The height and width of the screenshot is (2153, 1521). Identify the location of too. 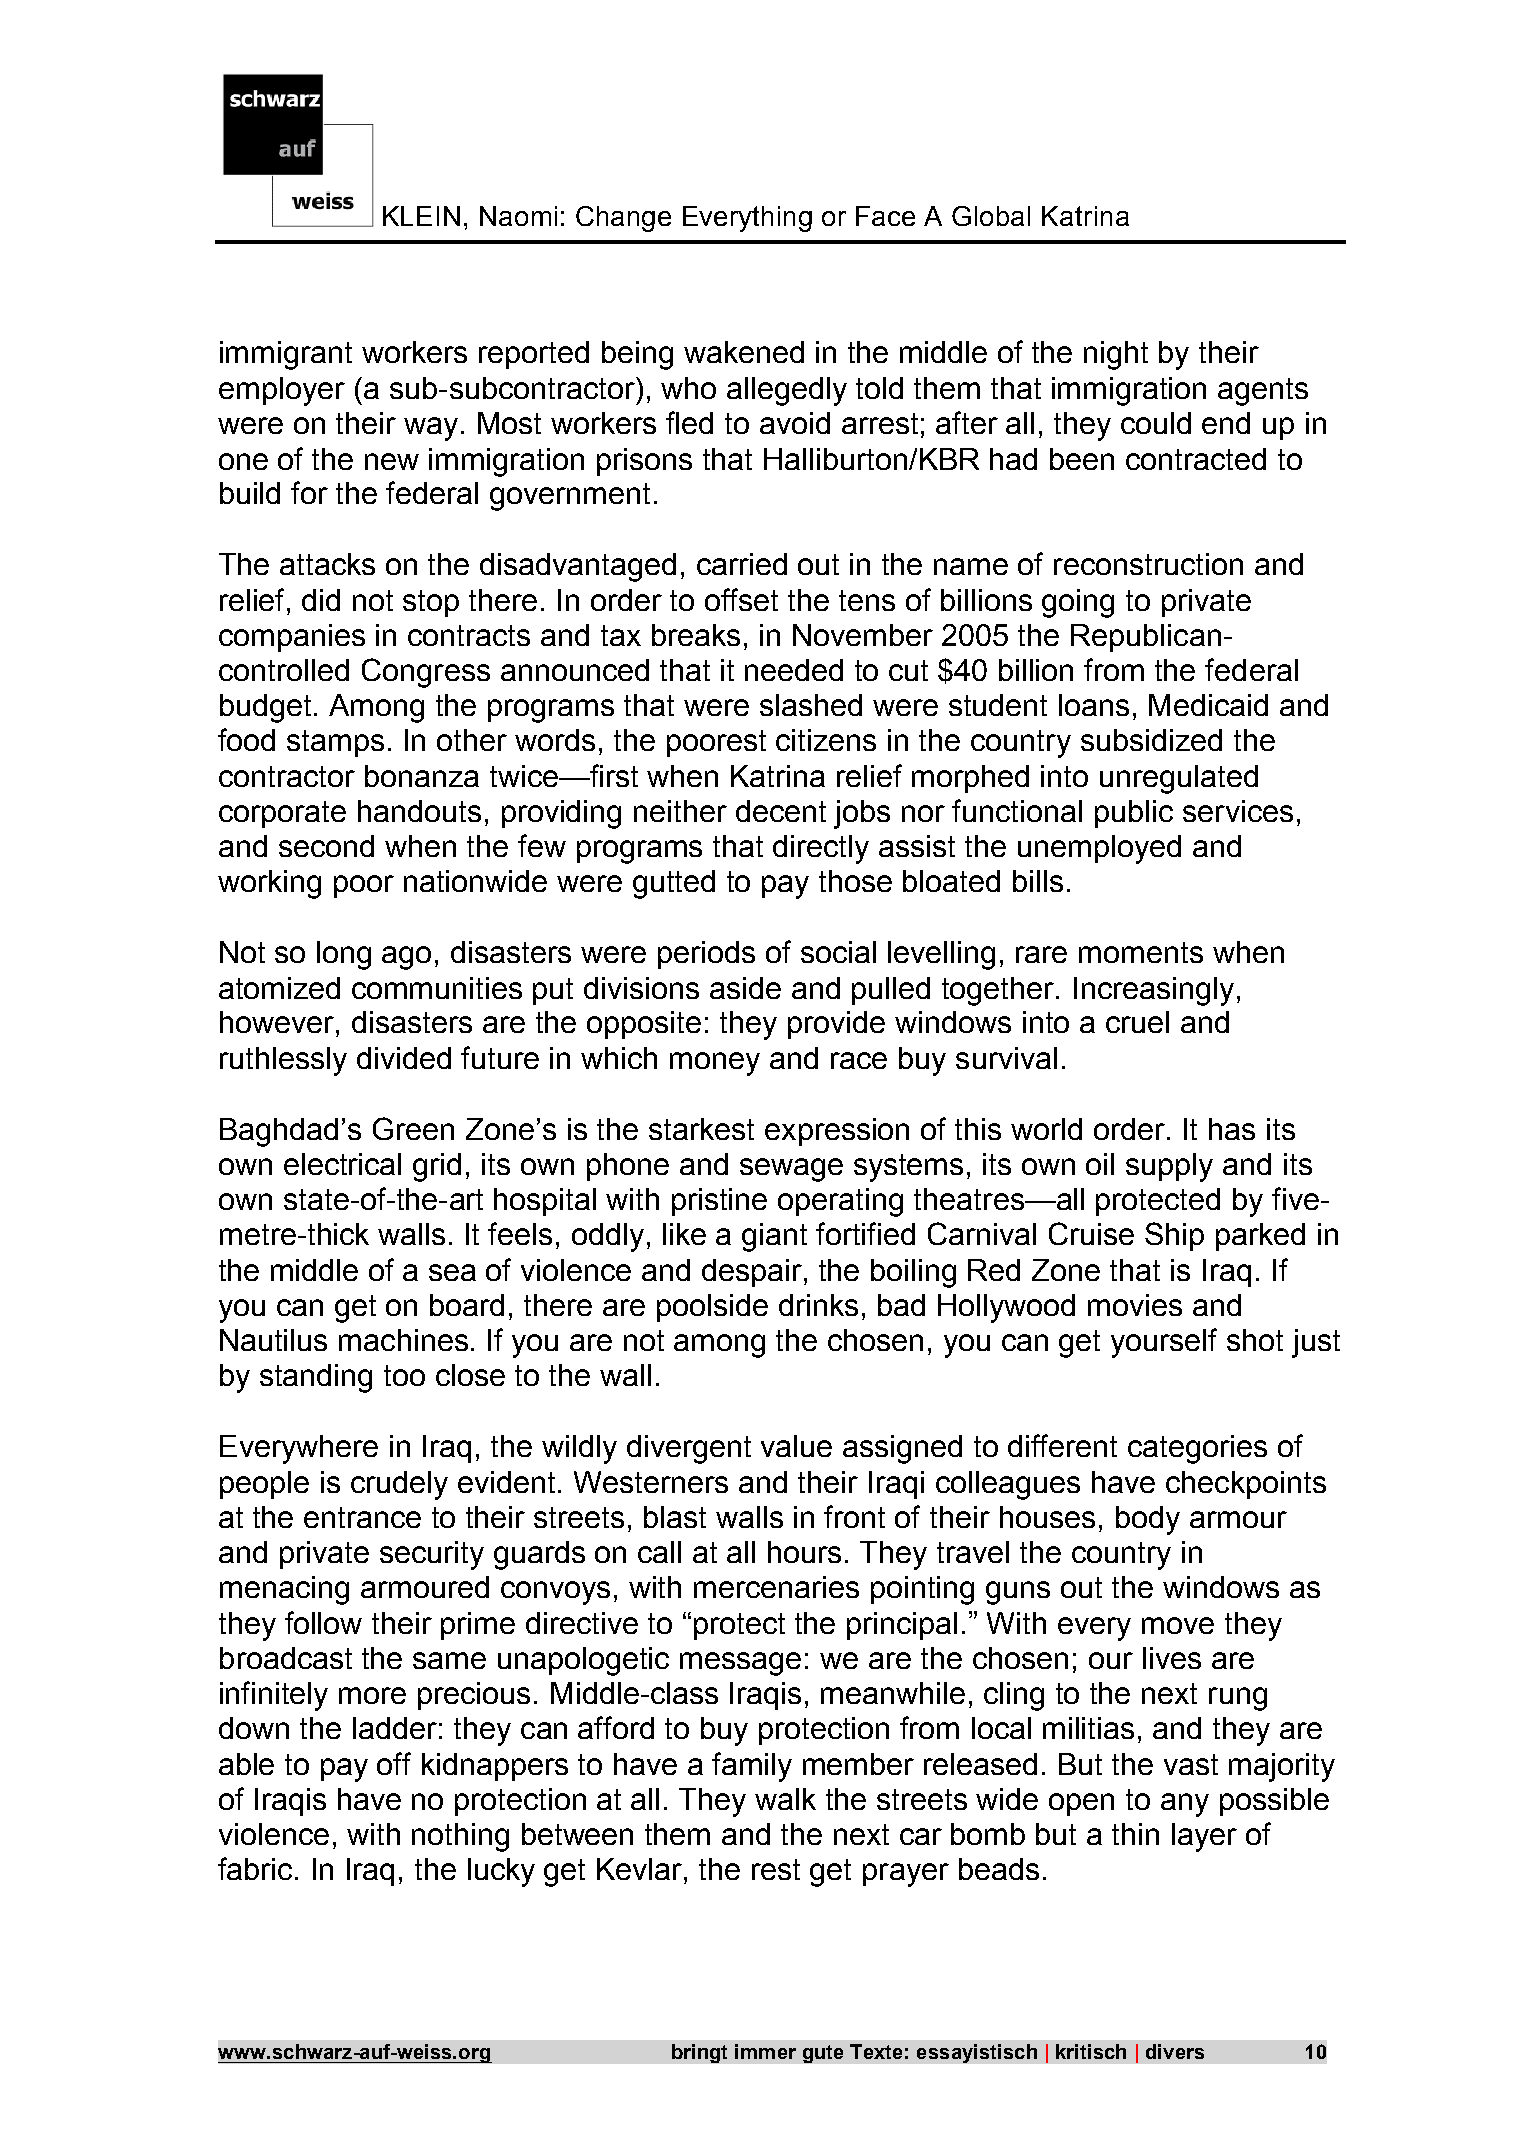
(404, 1375).
